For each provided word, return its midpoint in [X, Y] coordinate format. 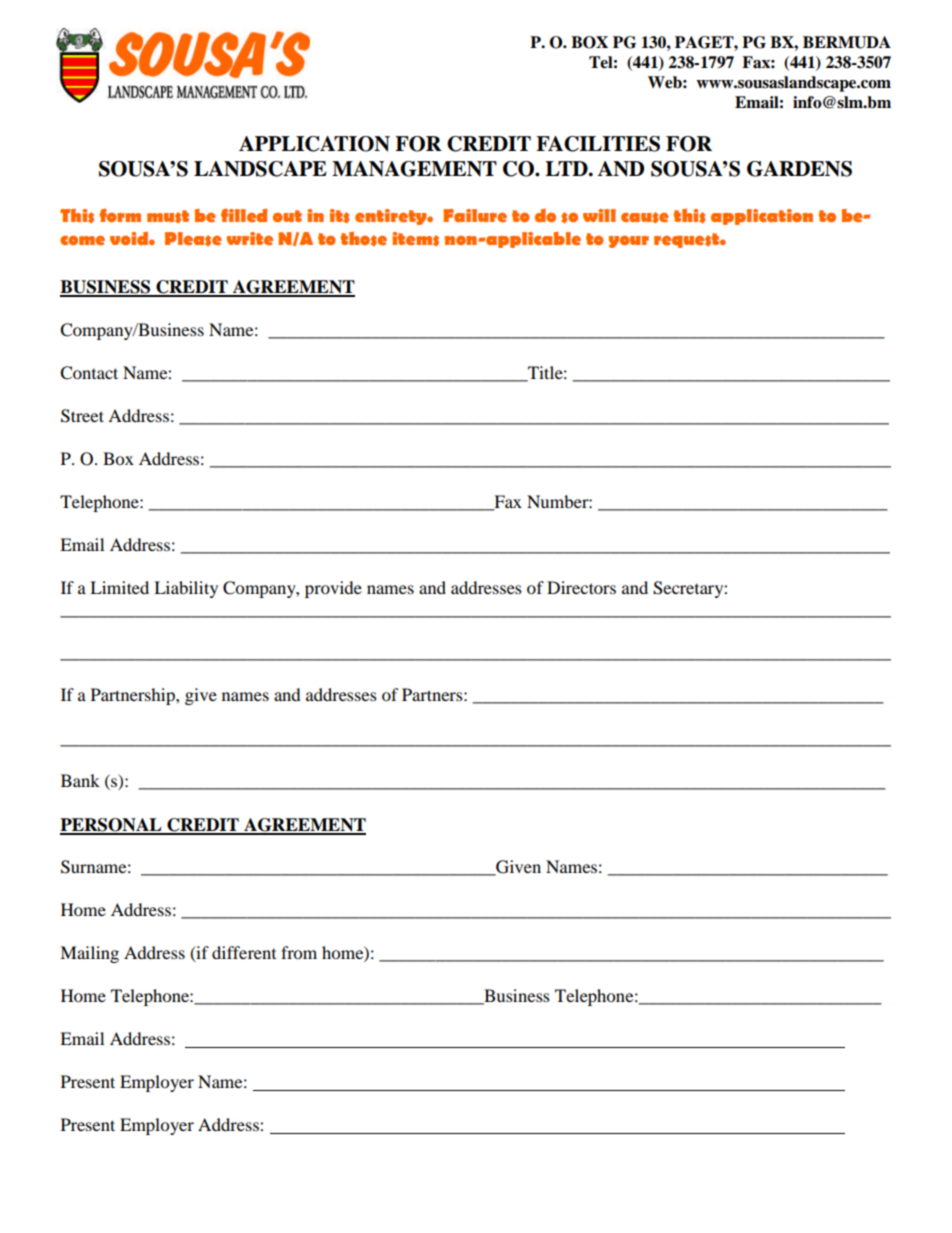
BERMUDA [847, 42]
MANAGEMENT [414, 169]
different [244, 952]
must [168, 216]
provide [333, 589]
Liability [186, 589]
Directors [581, 587]
